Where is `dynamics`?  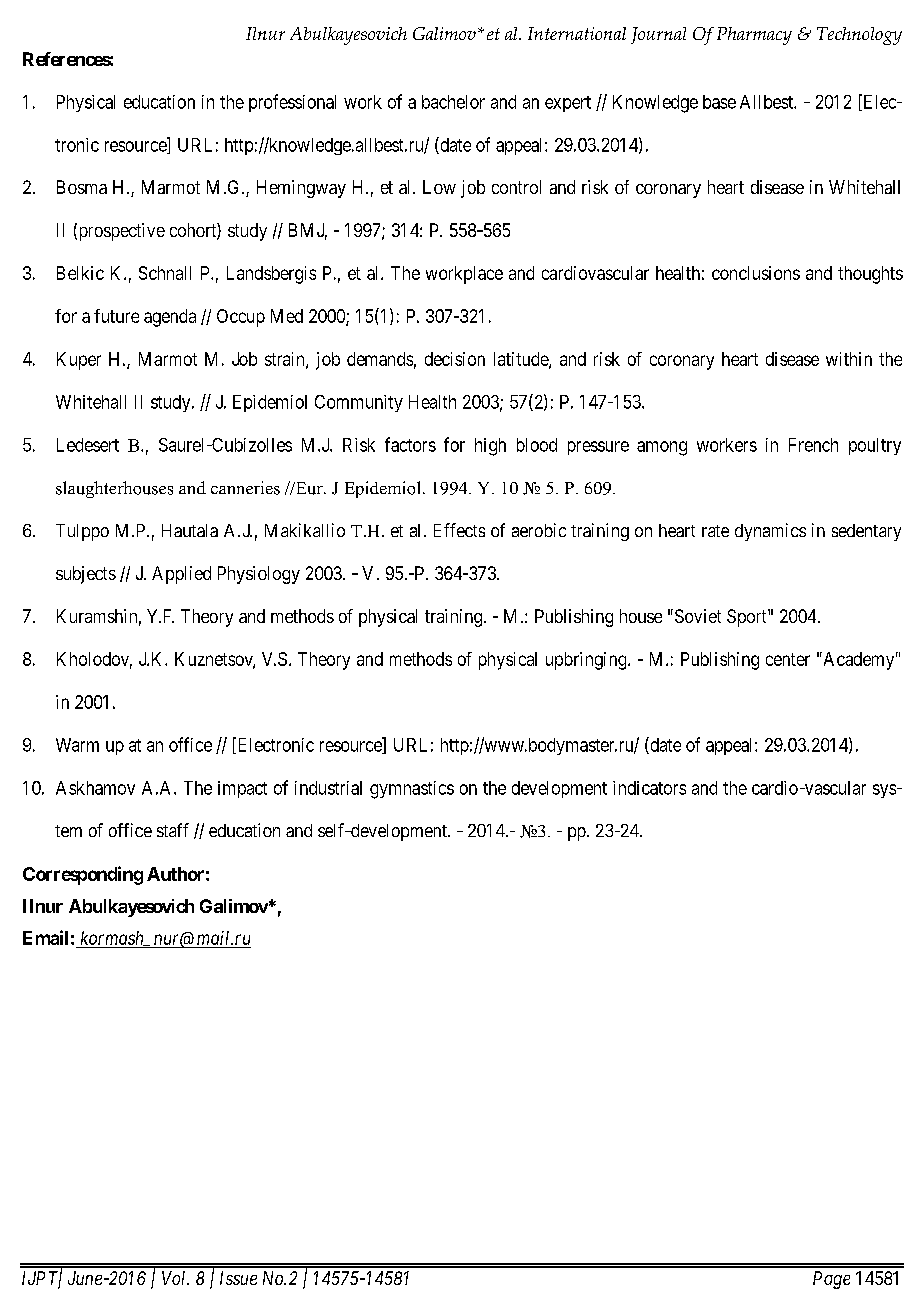
dynamics is located at coordinates (770, 532).
